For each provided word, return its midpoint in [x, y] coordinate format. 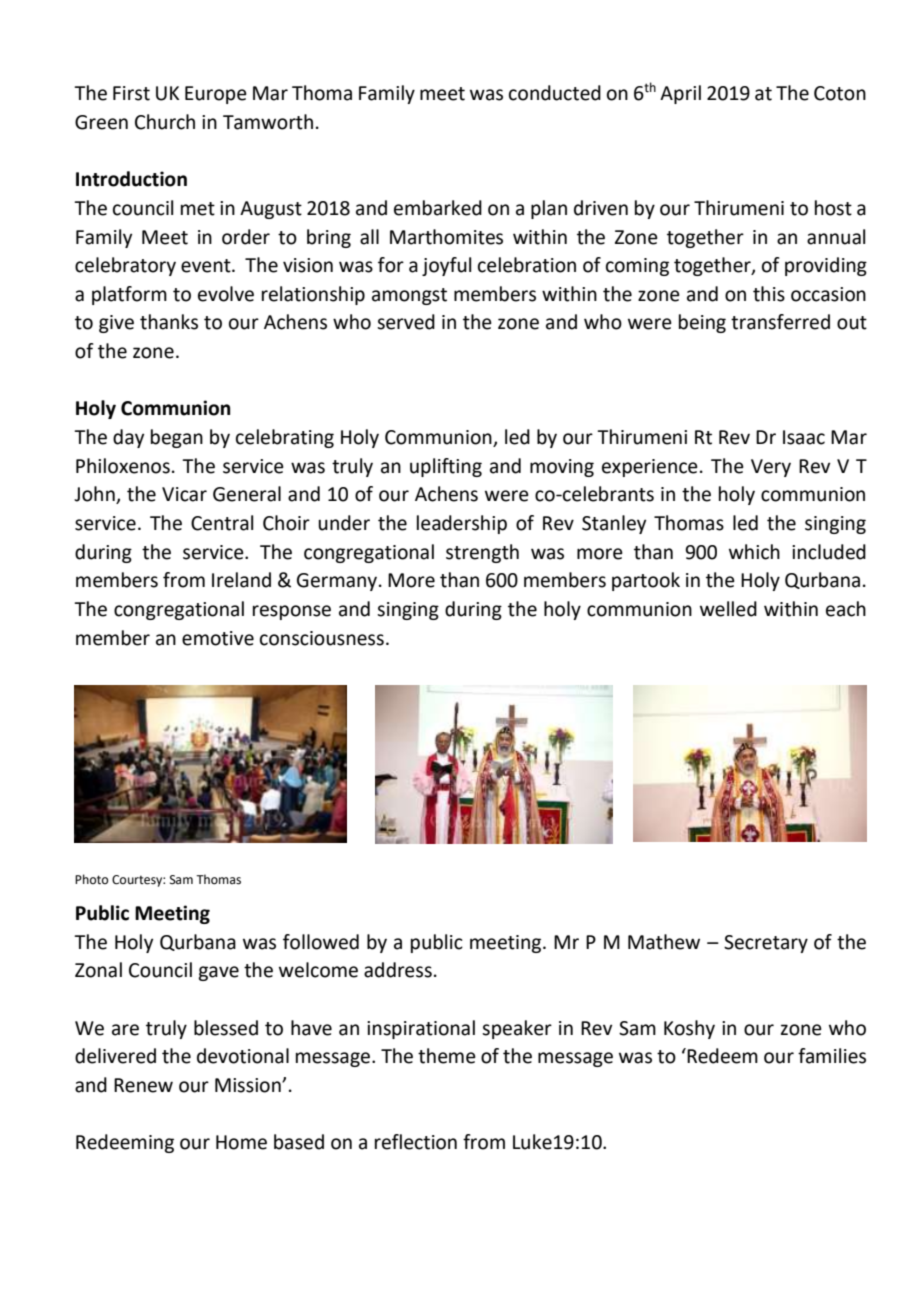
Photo [91, 879]
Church [165, 122]
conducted [555, 93]
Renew [143, 1085]
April [680, 94]
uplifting [446, 467]
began [177, 438]
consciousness [322, 638]
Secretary [766, 944]
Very [771, 468]
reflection [416, 1142]
